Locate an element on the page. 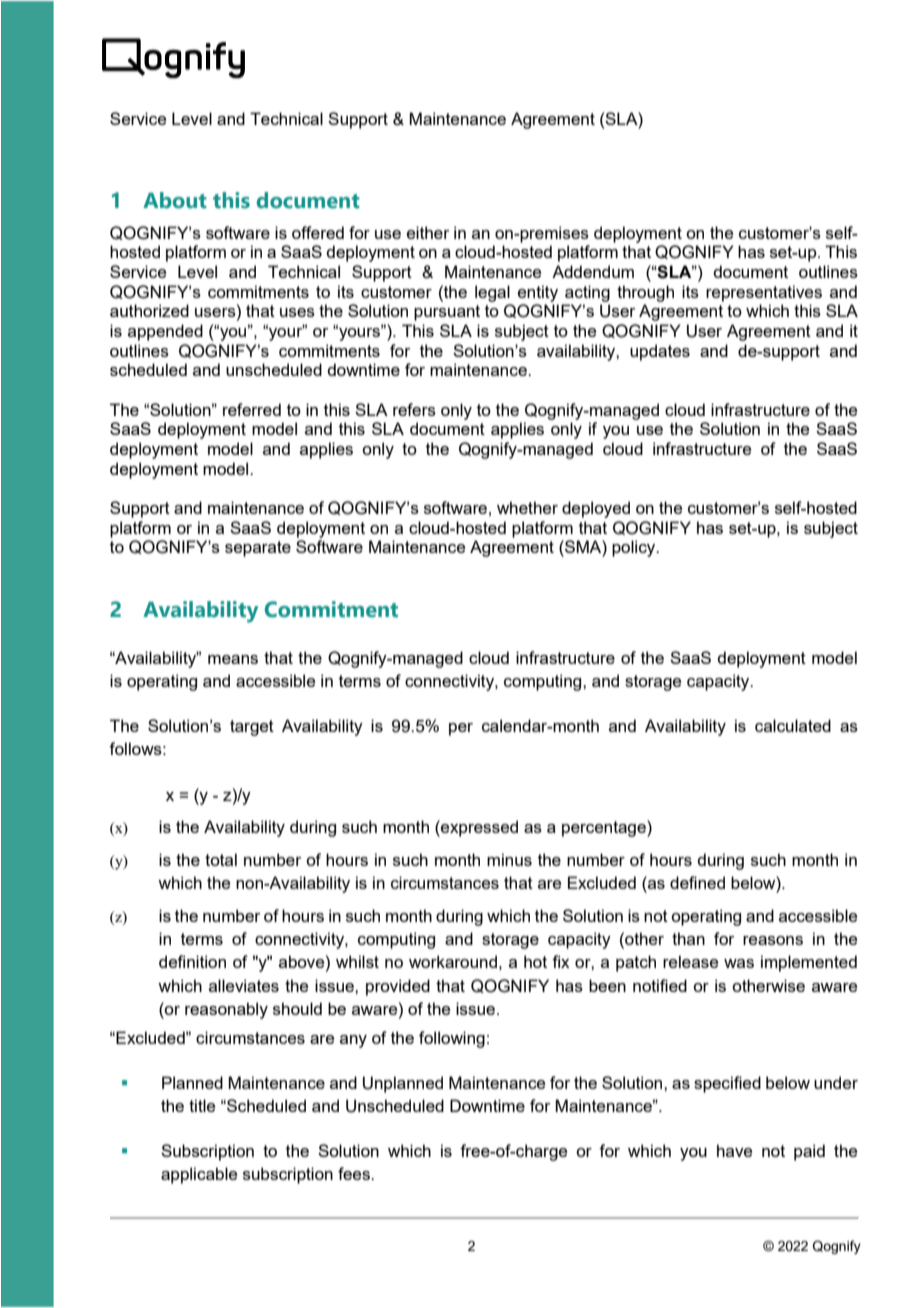  have is located at coordinates (734, 1150).
